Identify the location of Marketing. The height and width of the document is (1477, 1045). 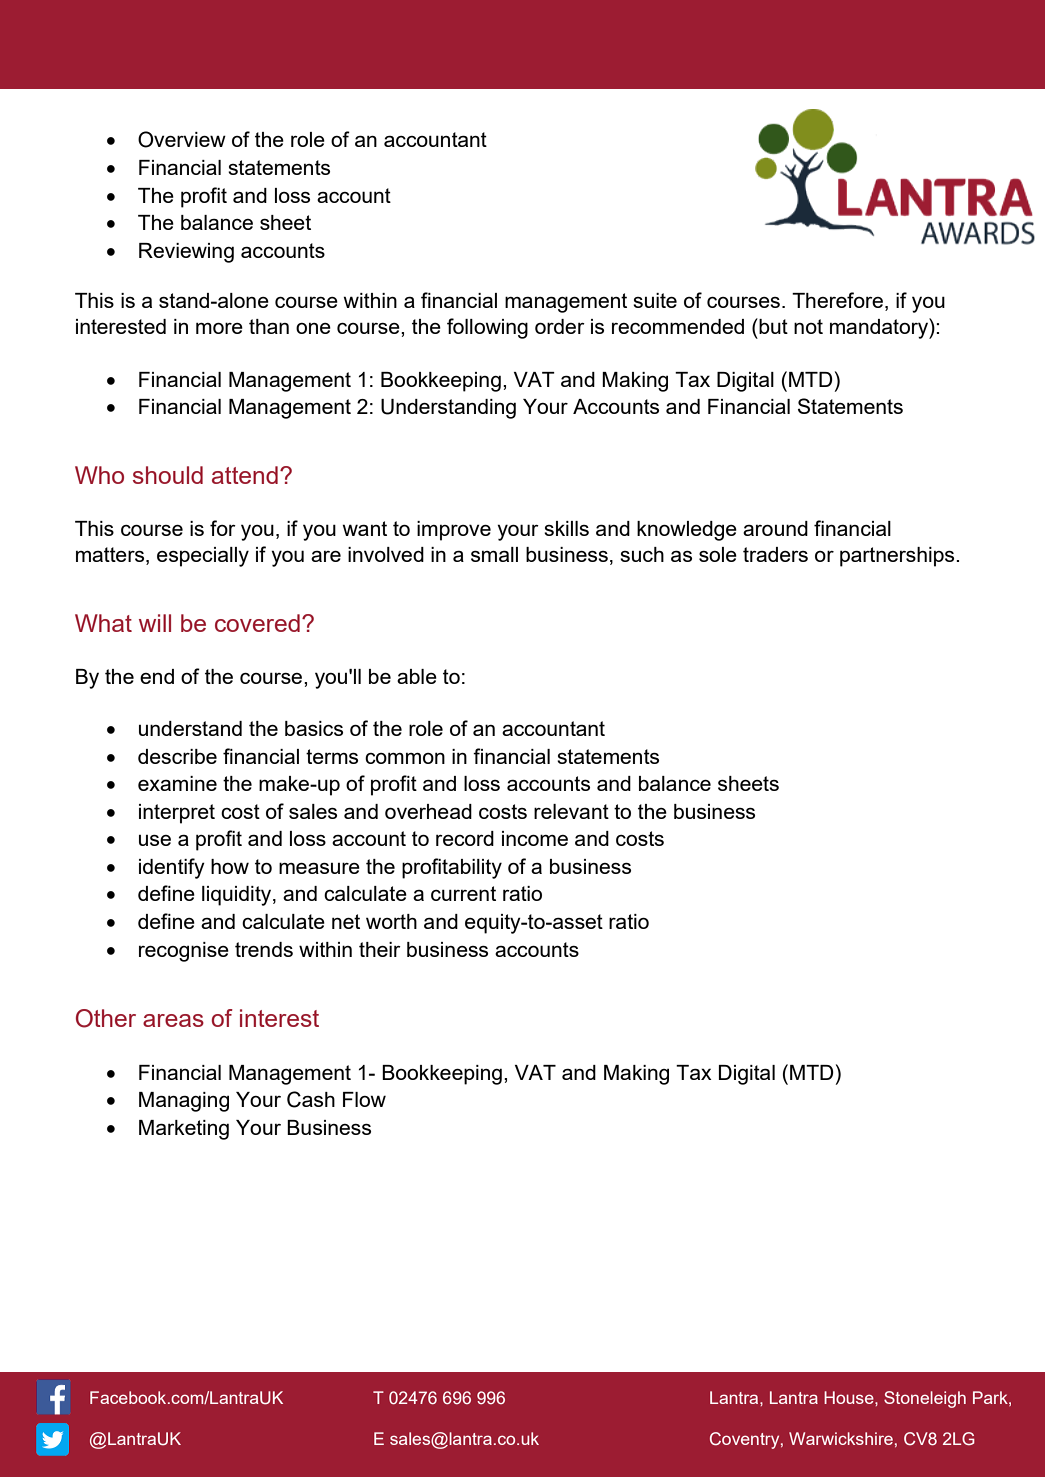
(184, 1130).
